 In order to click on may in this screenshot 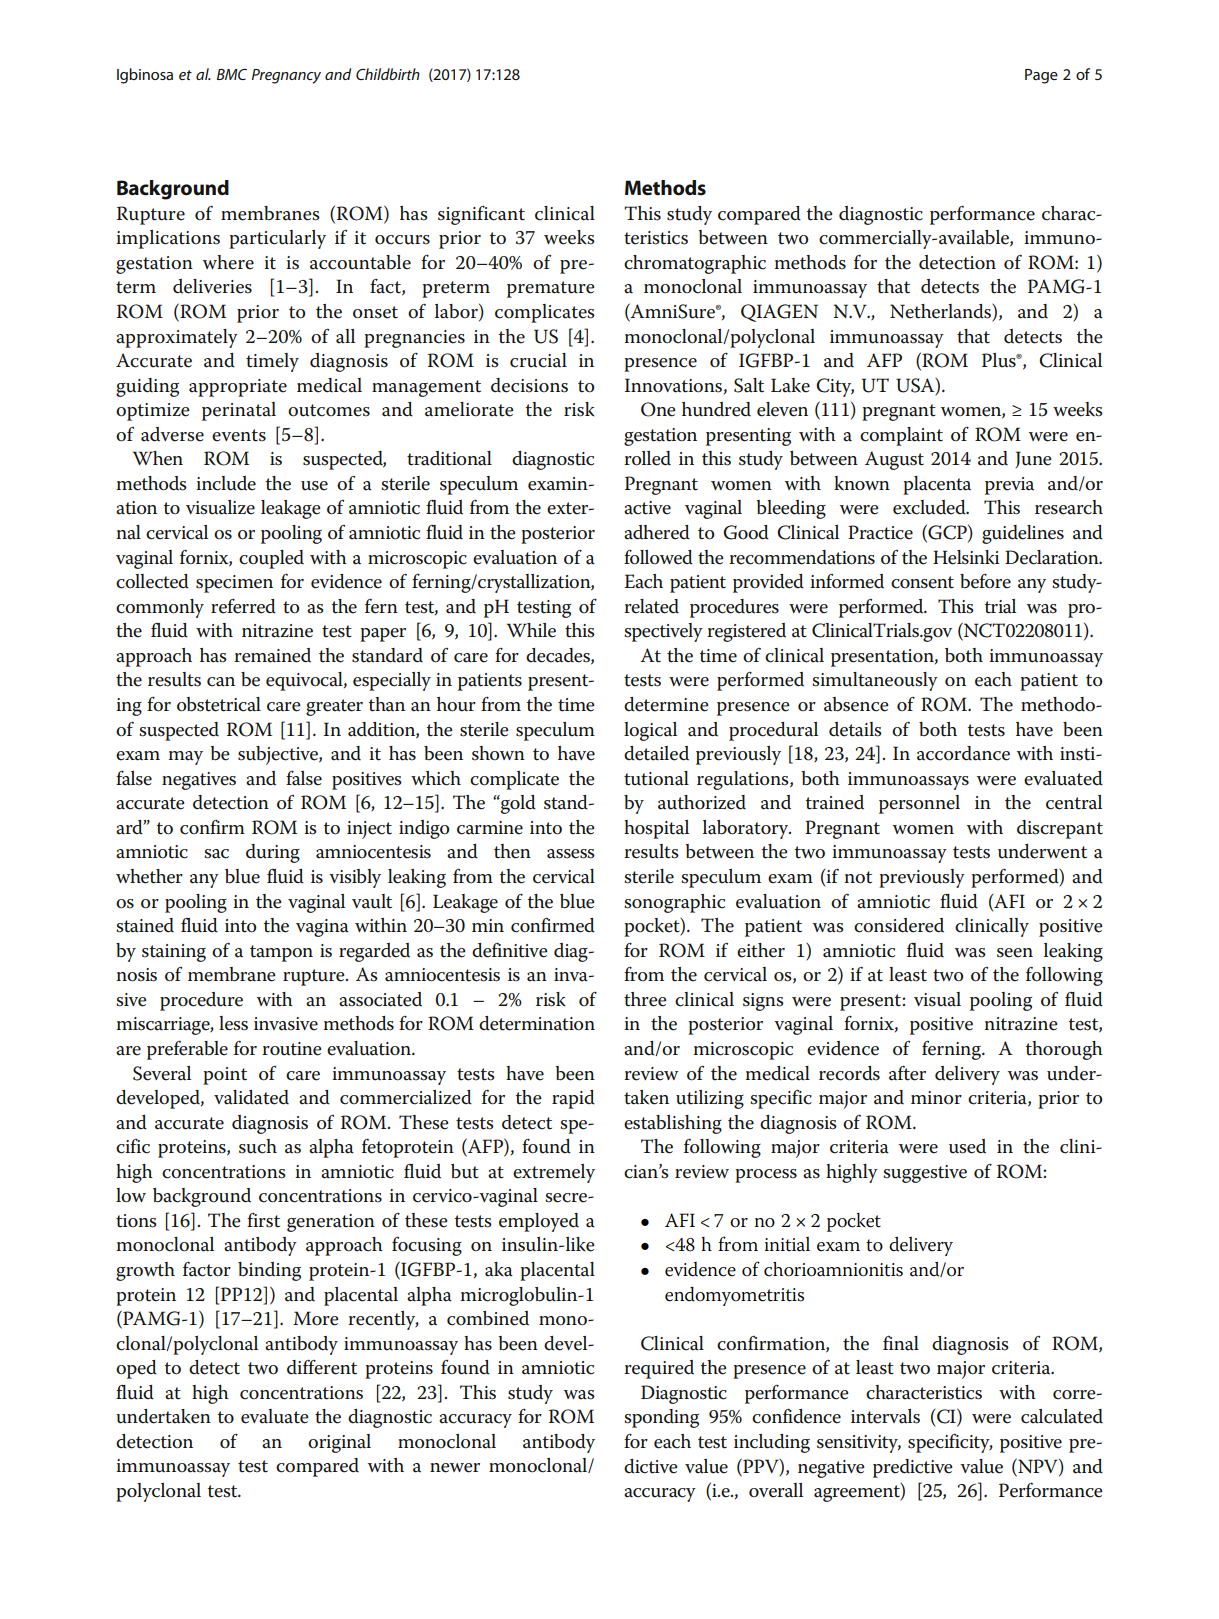, I will do `click(186, 758)`.
